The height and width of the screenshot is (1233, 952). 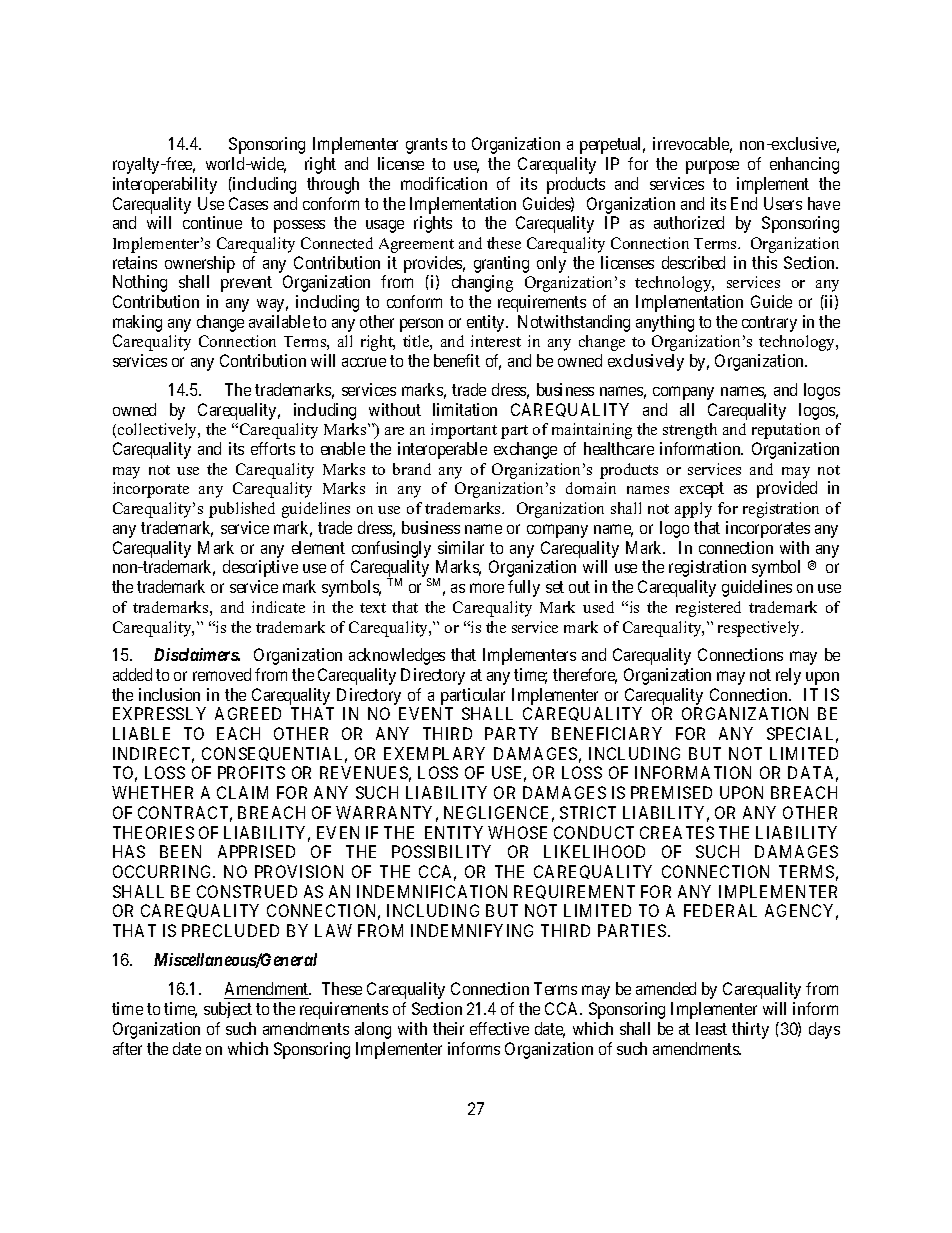 What do you see at coordinates (750, 1030) in the screenshot?
I see `thirty` at bounding box center [750, 1030].
